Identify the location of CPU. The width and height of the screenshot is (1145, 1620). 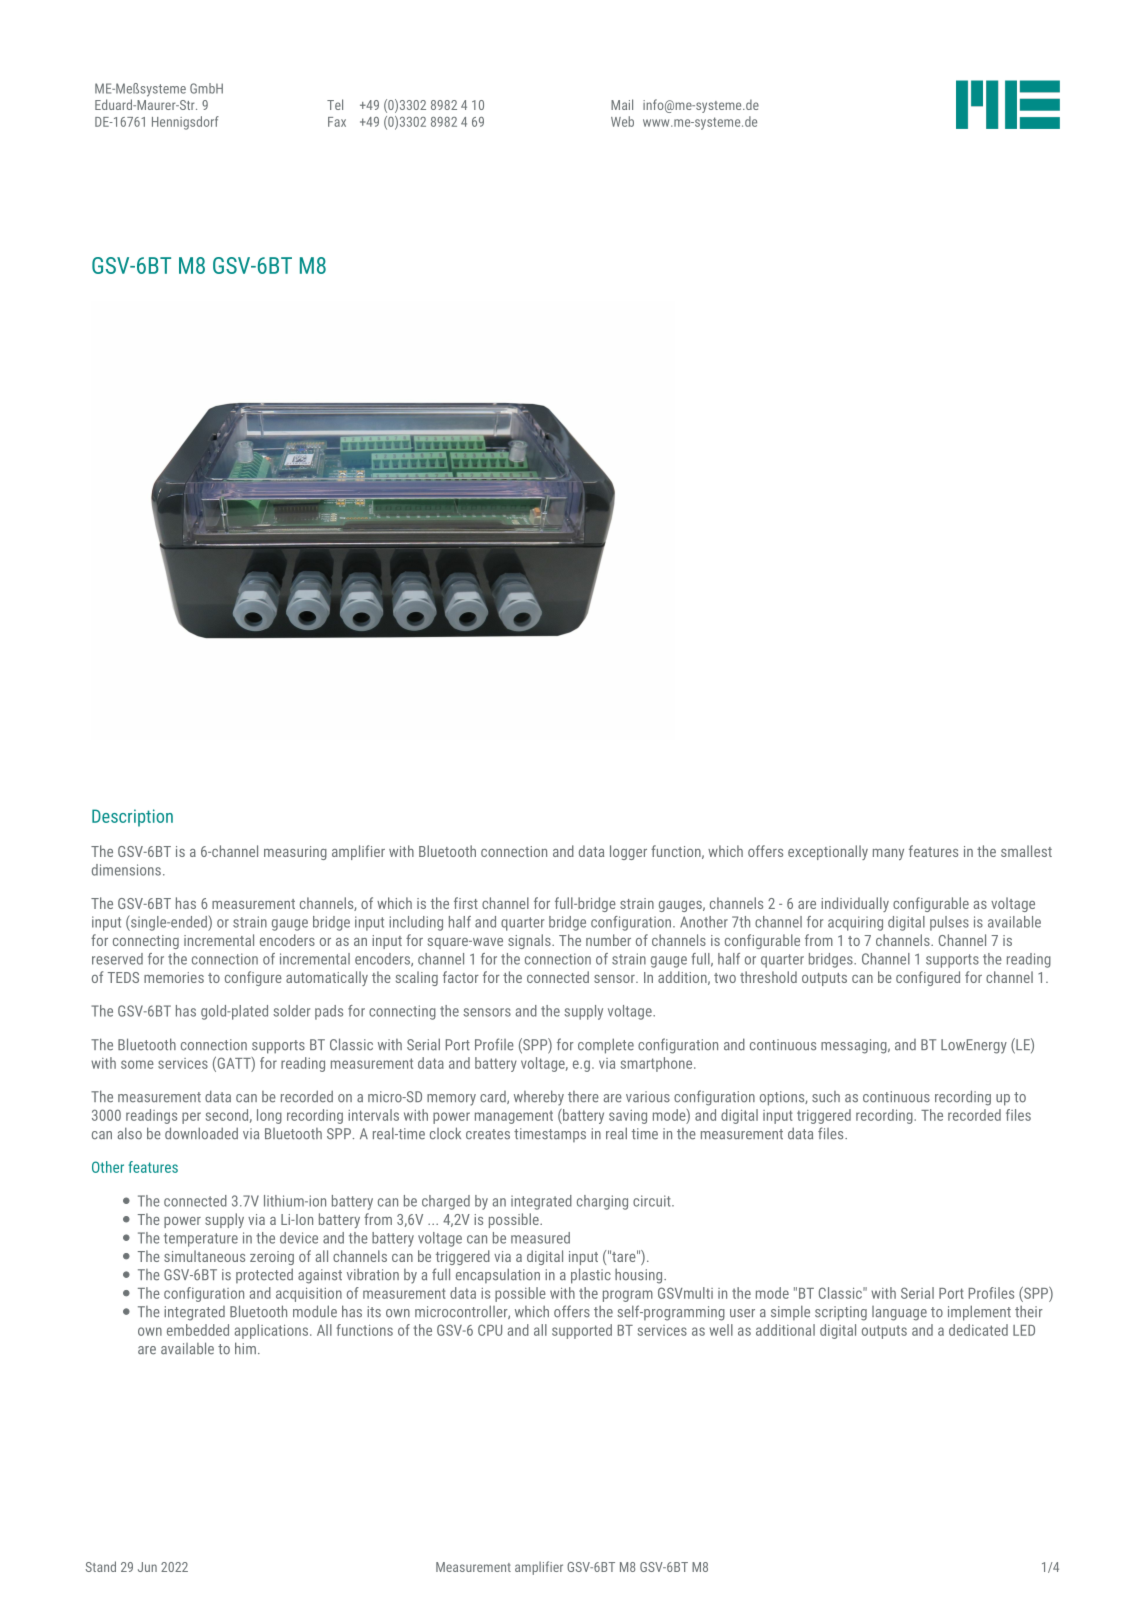
(490, 1330).
